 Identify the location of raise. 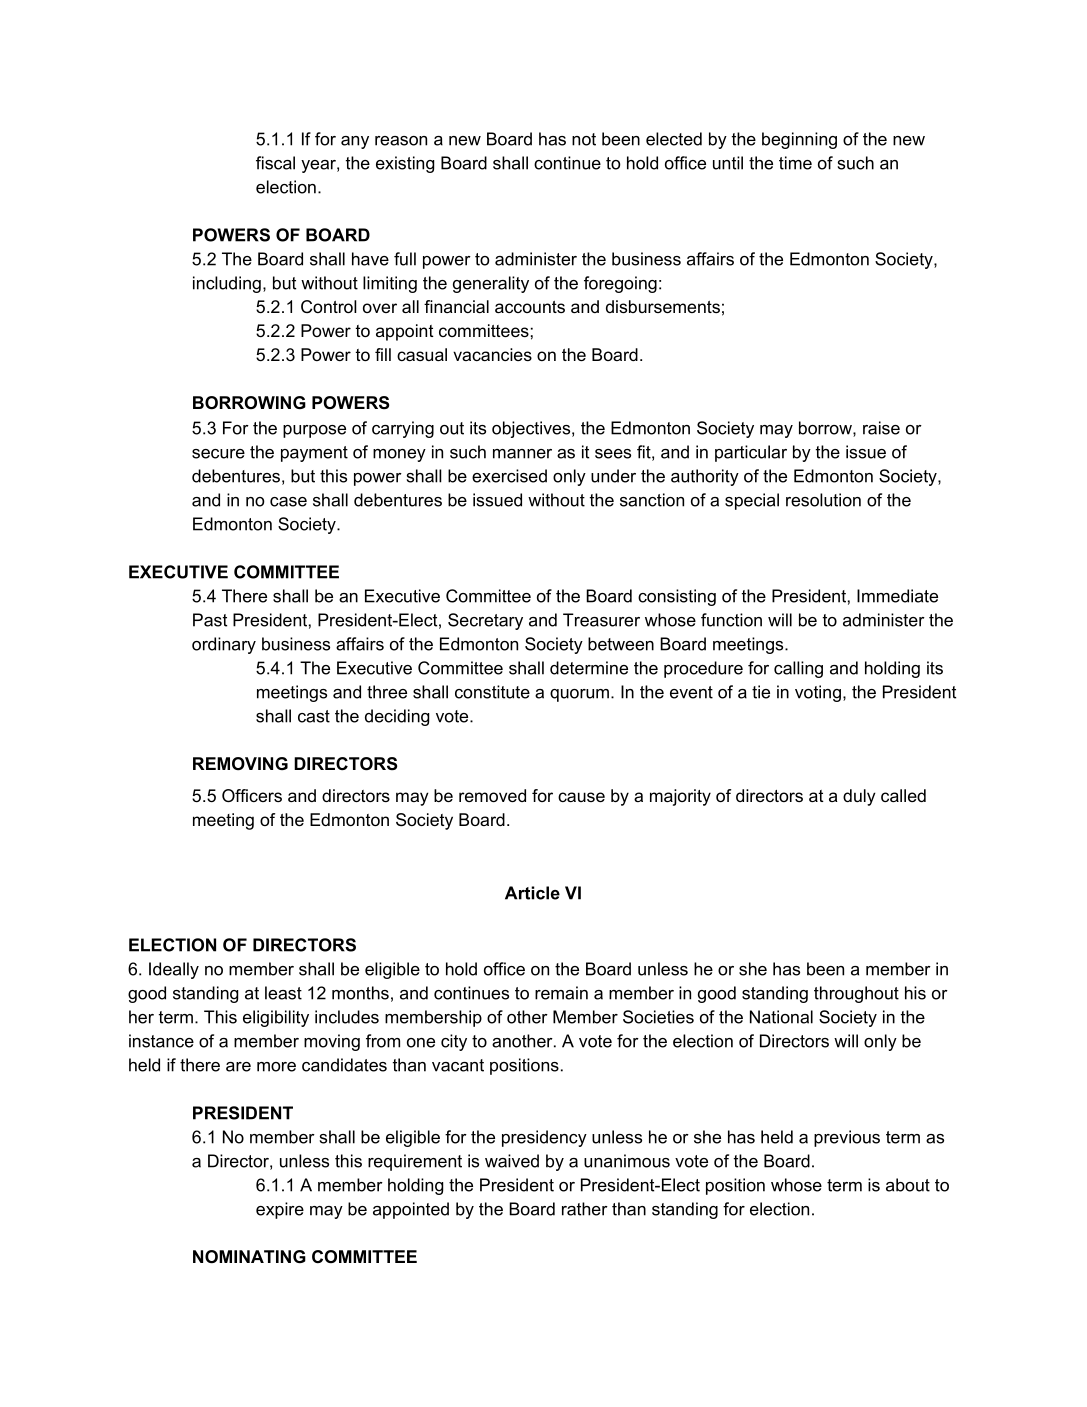
(881, 428).
